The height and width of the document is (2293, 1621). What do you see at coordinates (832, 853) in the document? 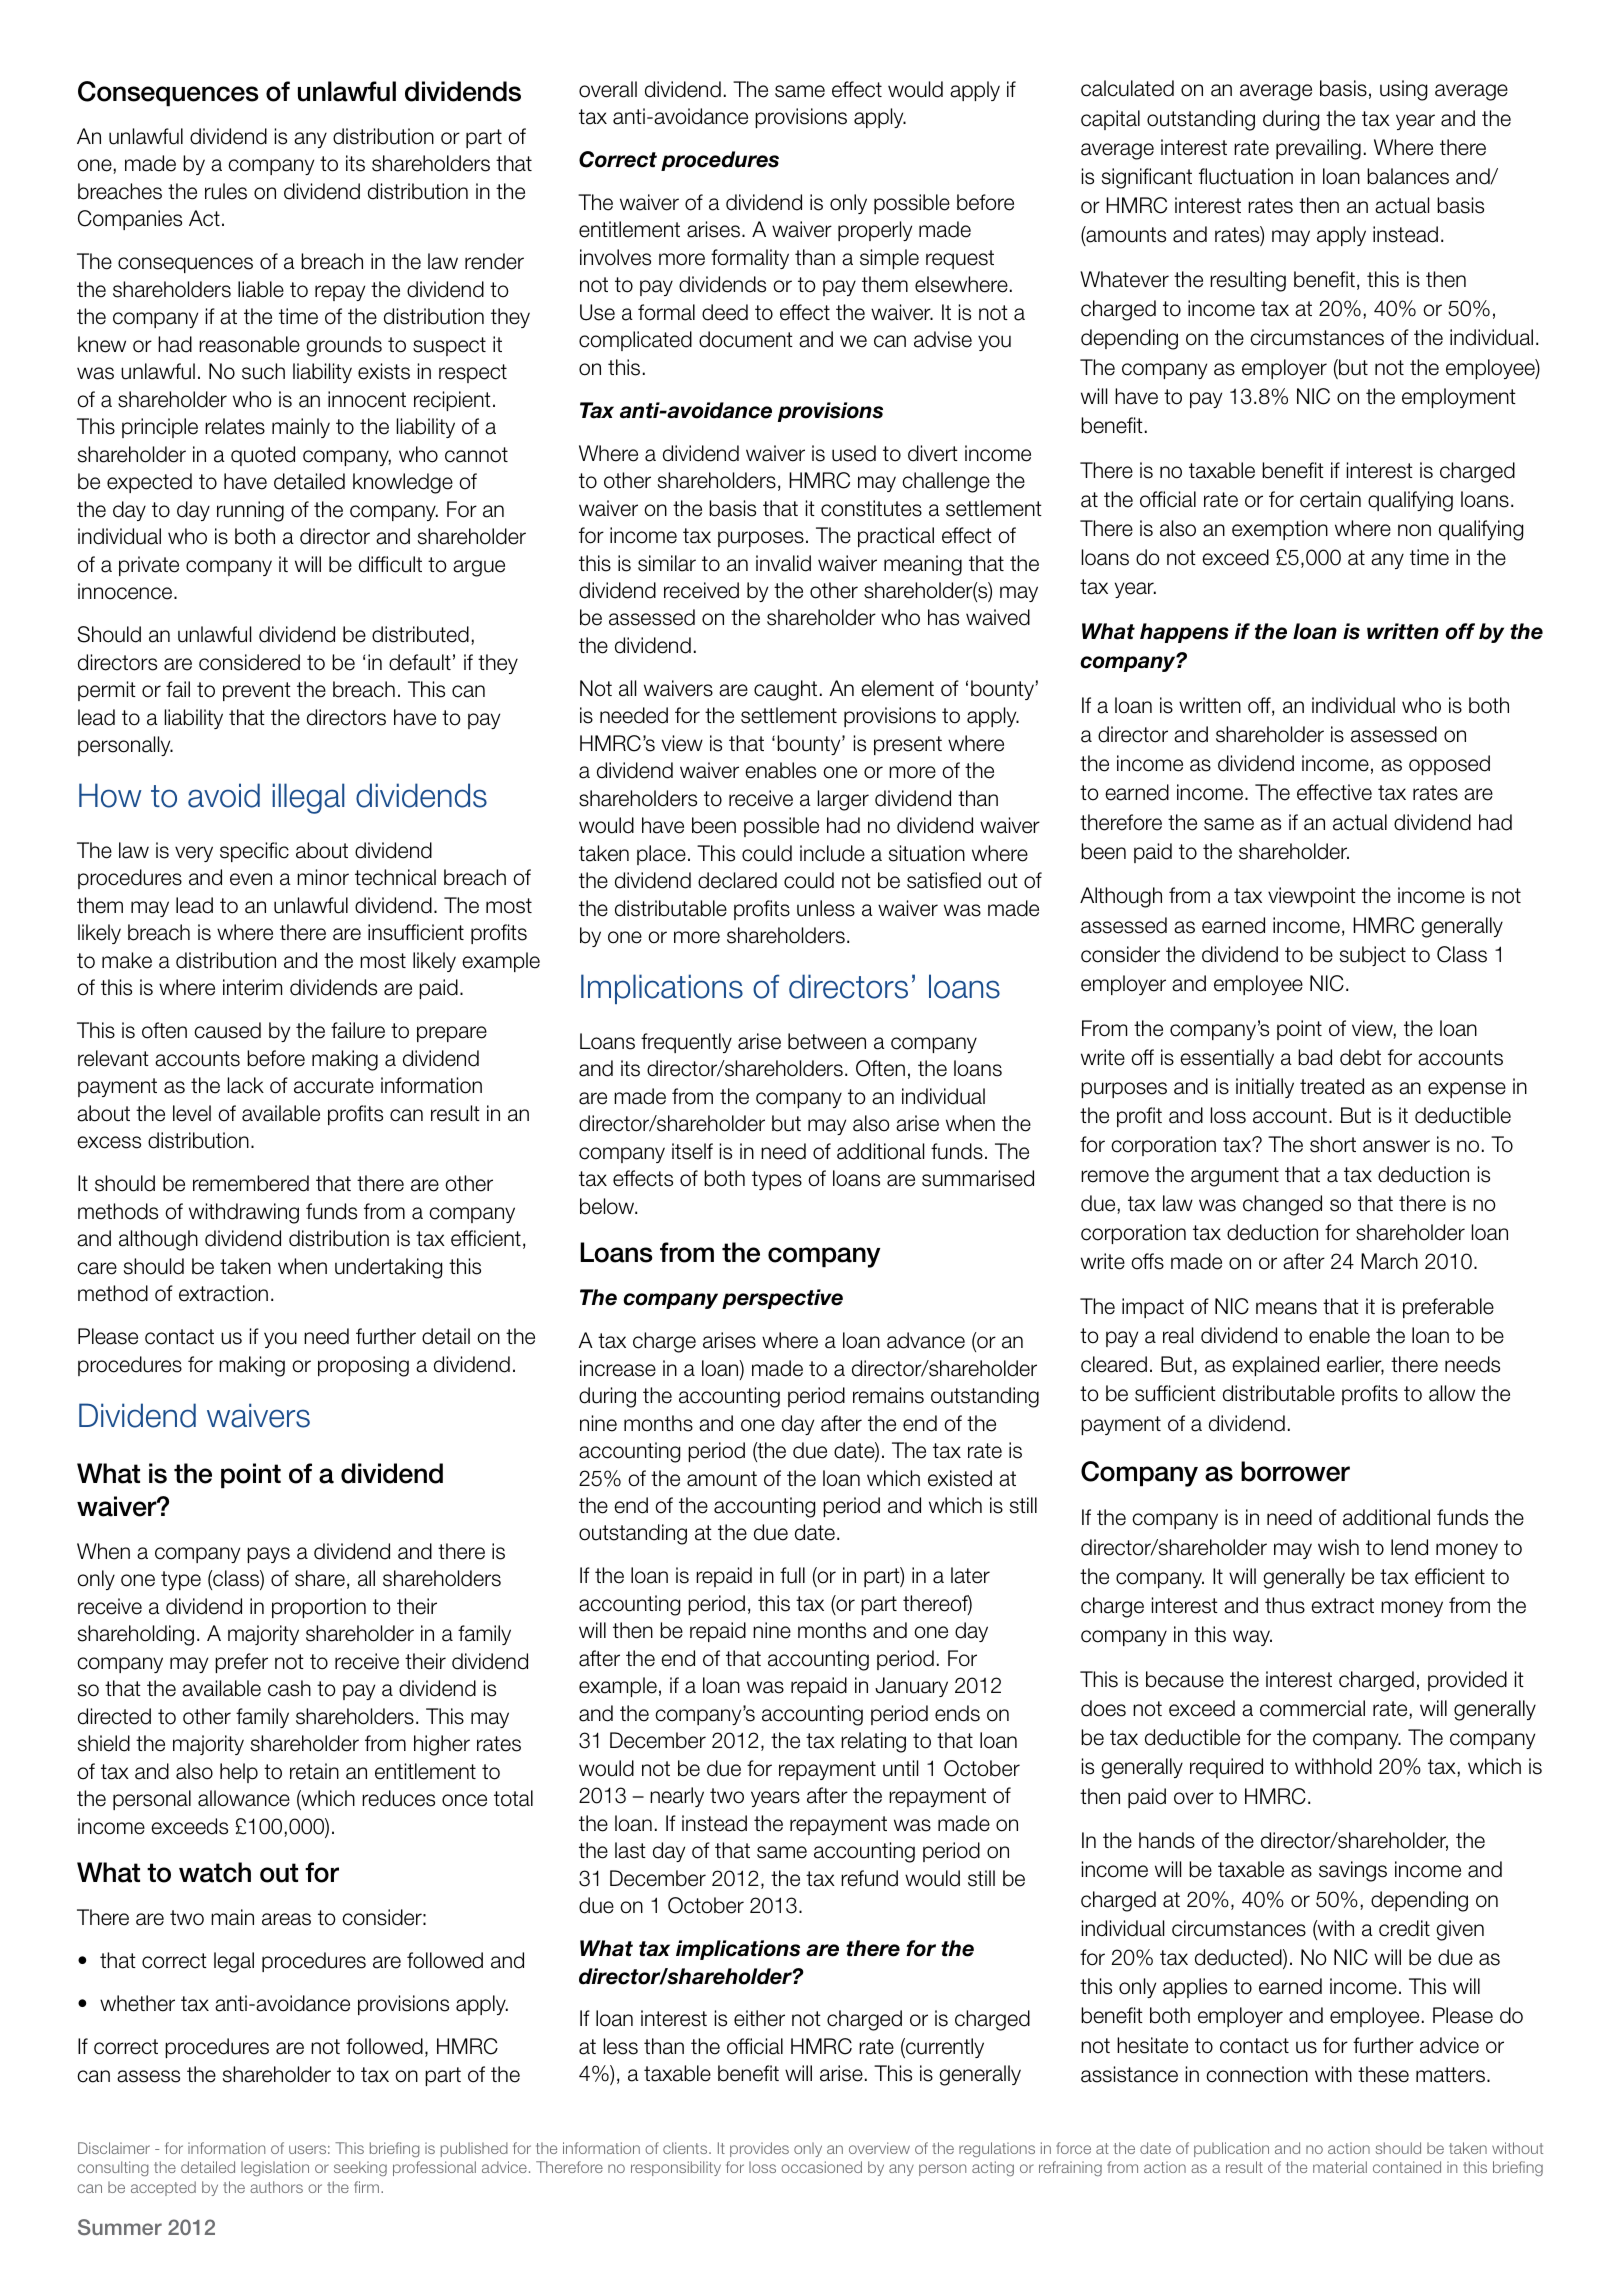
I see `include` at bounding box center [832, 853].
